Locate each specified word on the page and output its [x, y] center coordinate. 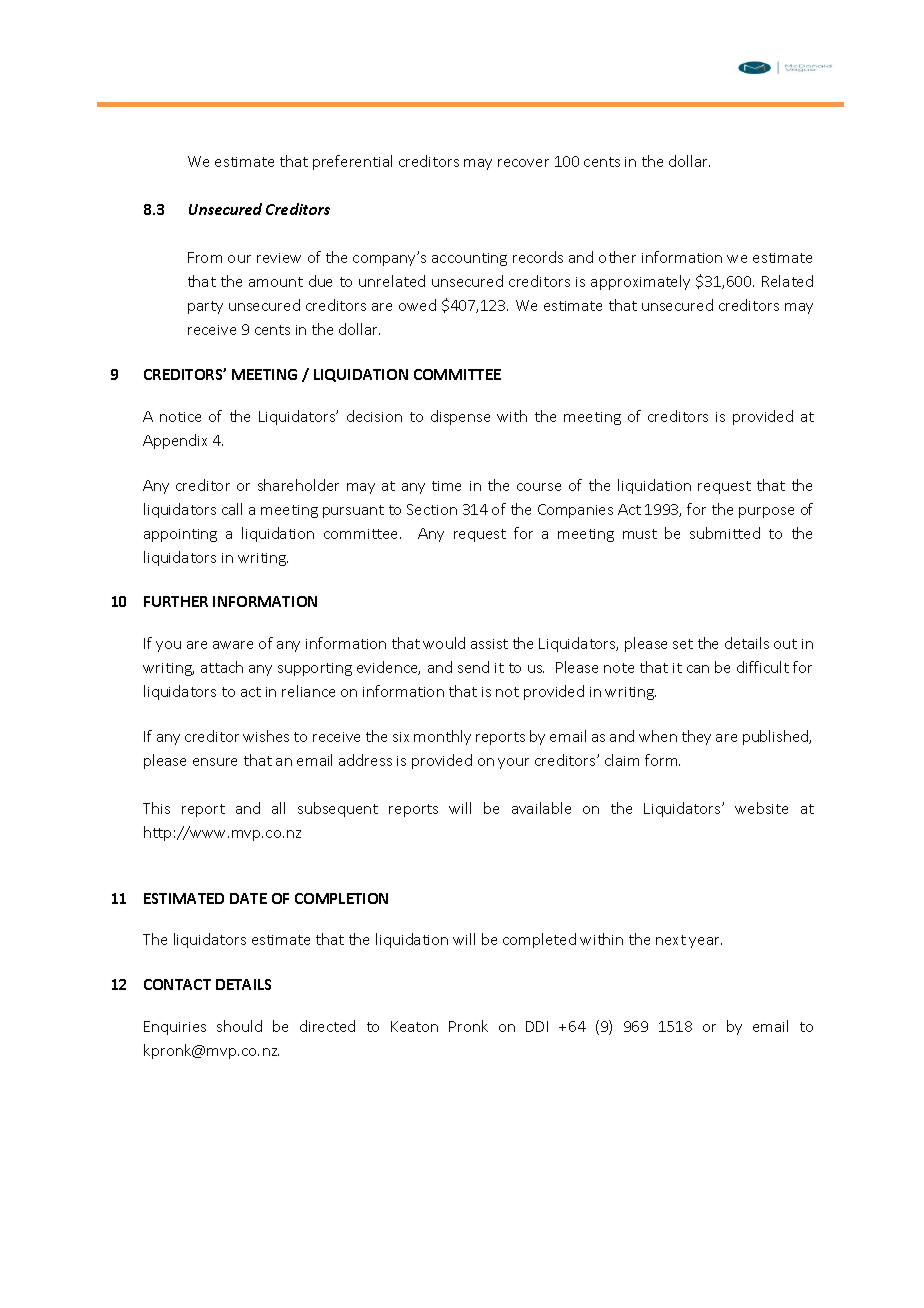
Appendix [175, 441]
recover [523, 163]
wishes [266, 736]
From [205, 257]
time [446, 486]
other [617, 257]
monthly [442, 737]
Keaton [414, 1026]
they [696, 737]
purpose [766, 512]
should [239, 1026]
